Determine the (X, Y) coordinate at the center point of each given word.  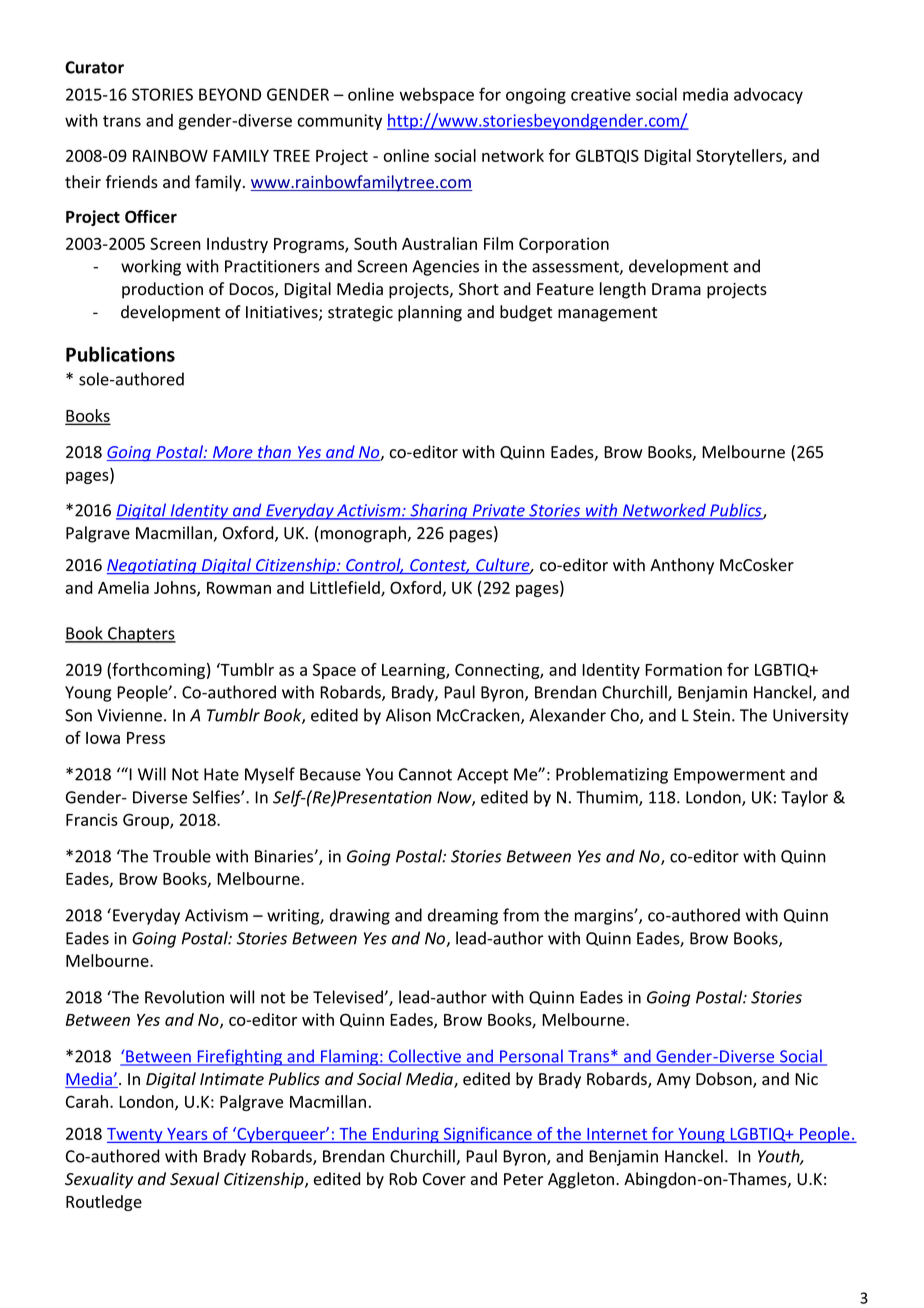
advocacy (768, 96)
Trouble (182, 856)
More (233, 453)
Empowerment (729, 776)
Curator (94, 67)
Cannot (425, 774)
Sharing (439, 511)
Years (187, 1134)
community (340, 122)
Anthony (682, 566)
